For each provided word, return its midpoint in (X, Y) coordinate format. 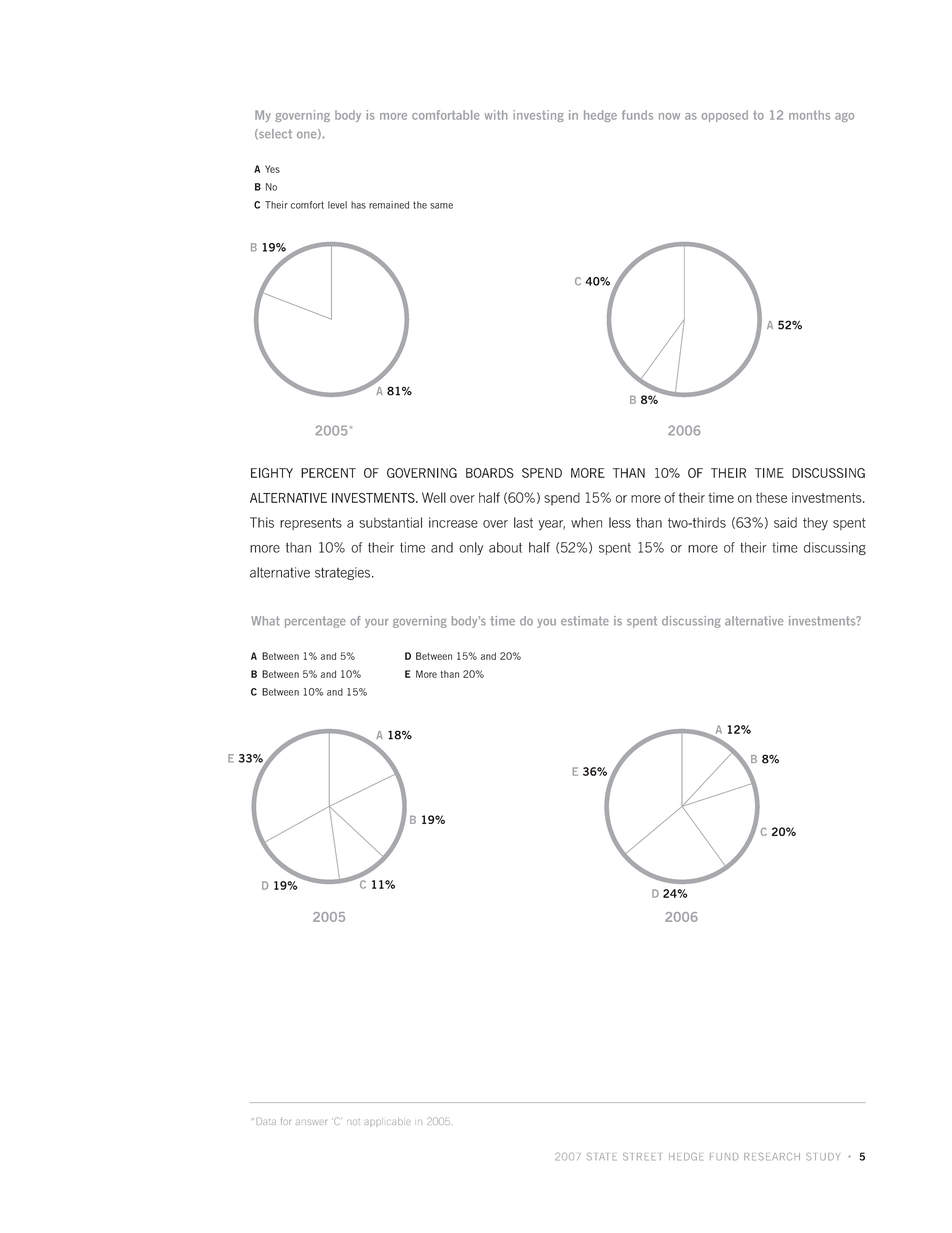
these (771, 497)
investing (539, 116)
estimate (585, 621)
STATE (602, 1157)
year (551, 525)
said (785, 522)
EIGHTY (272, 473)
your (377, 623)
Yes (272, 169)
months (809, 115)
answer (311, 1122)
